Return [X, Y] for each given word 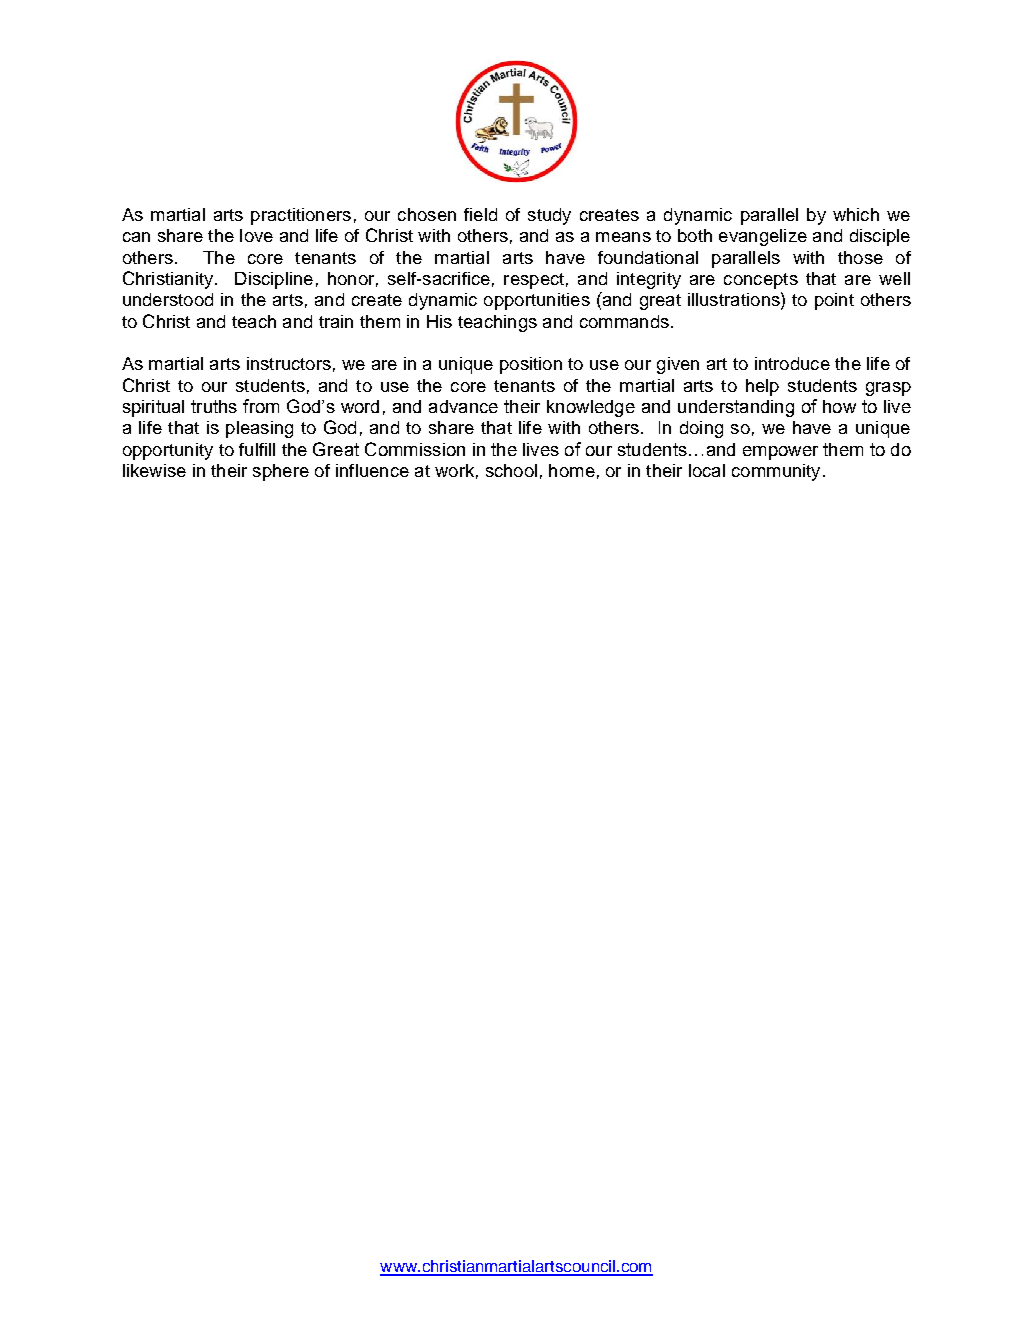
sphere [281, 472]
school [511, 470]
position [531, 365]
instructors [289, 363]
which [856, 214]
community [776, 472]
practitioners [301, 216]
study [549, 216]
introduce [792, 363]
